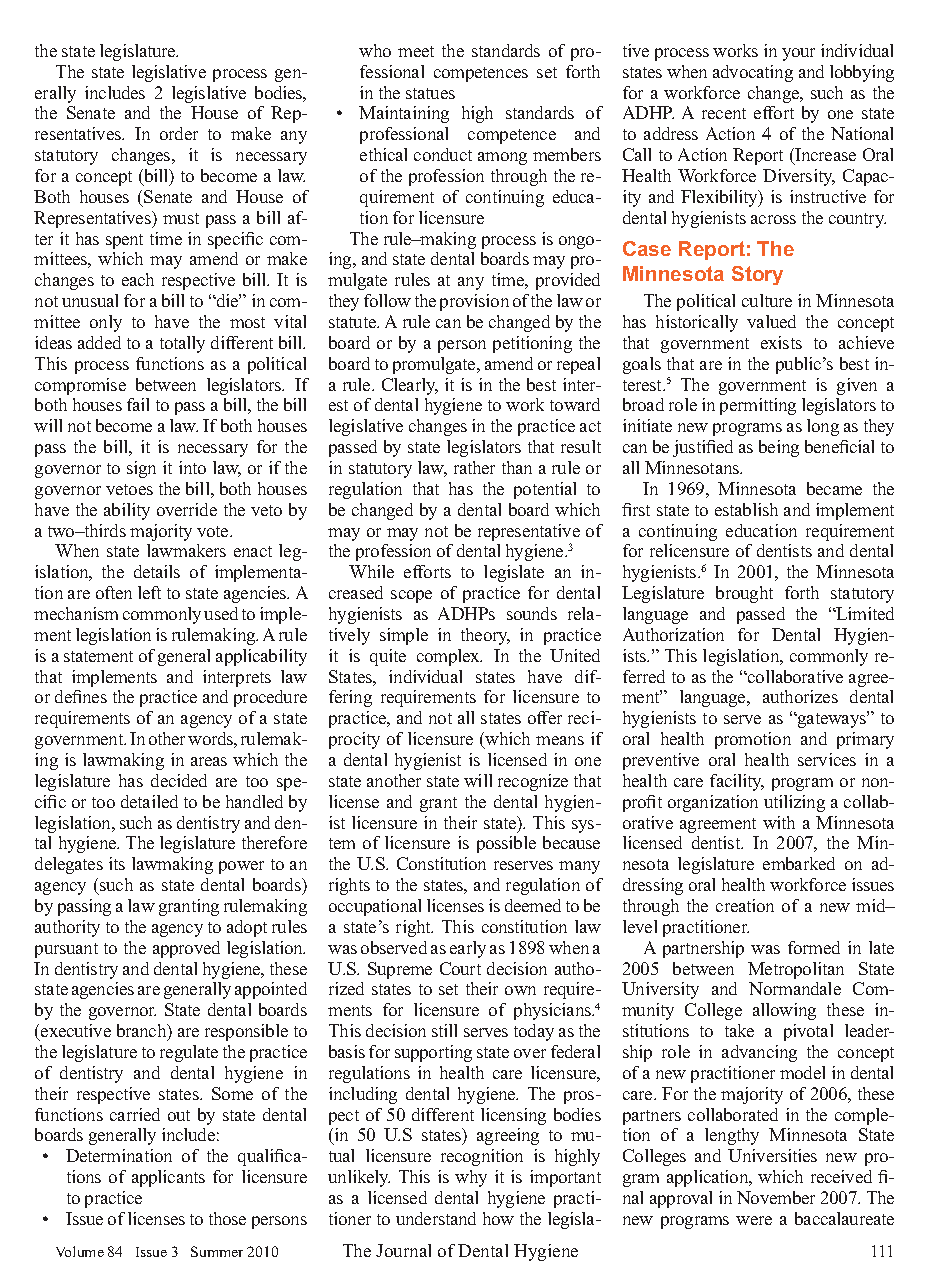 The width and height of the document is (930, 1288). What do you see at coordinates (186, 949) in the document?
I see `approved` at bounding box center [186, 949].
